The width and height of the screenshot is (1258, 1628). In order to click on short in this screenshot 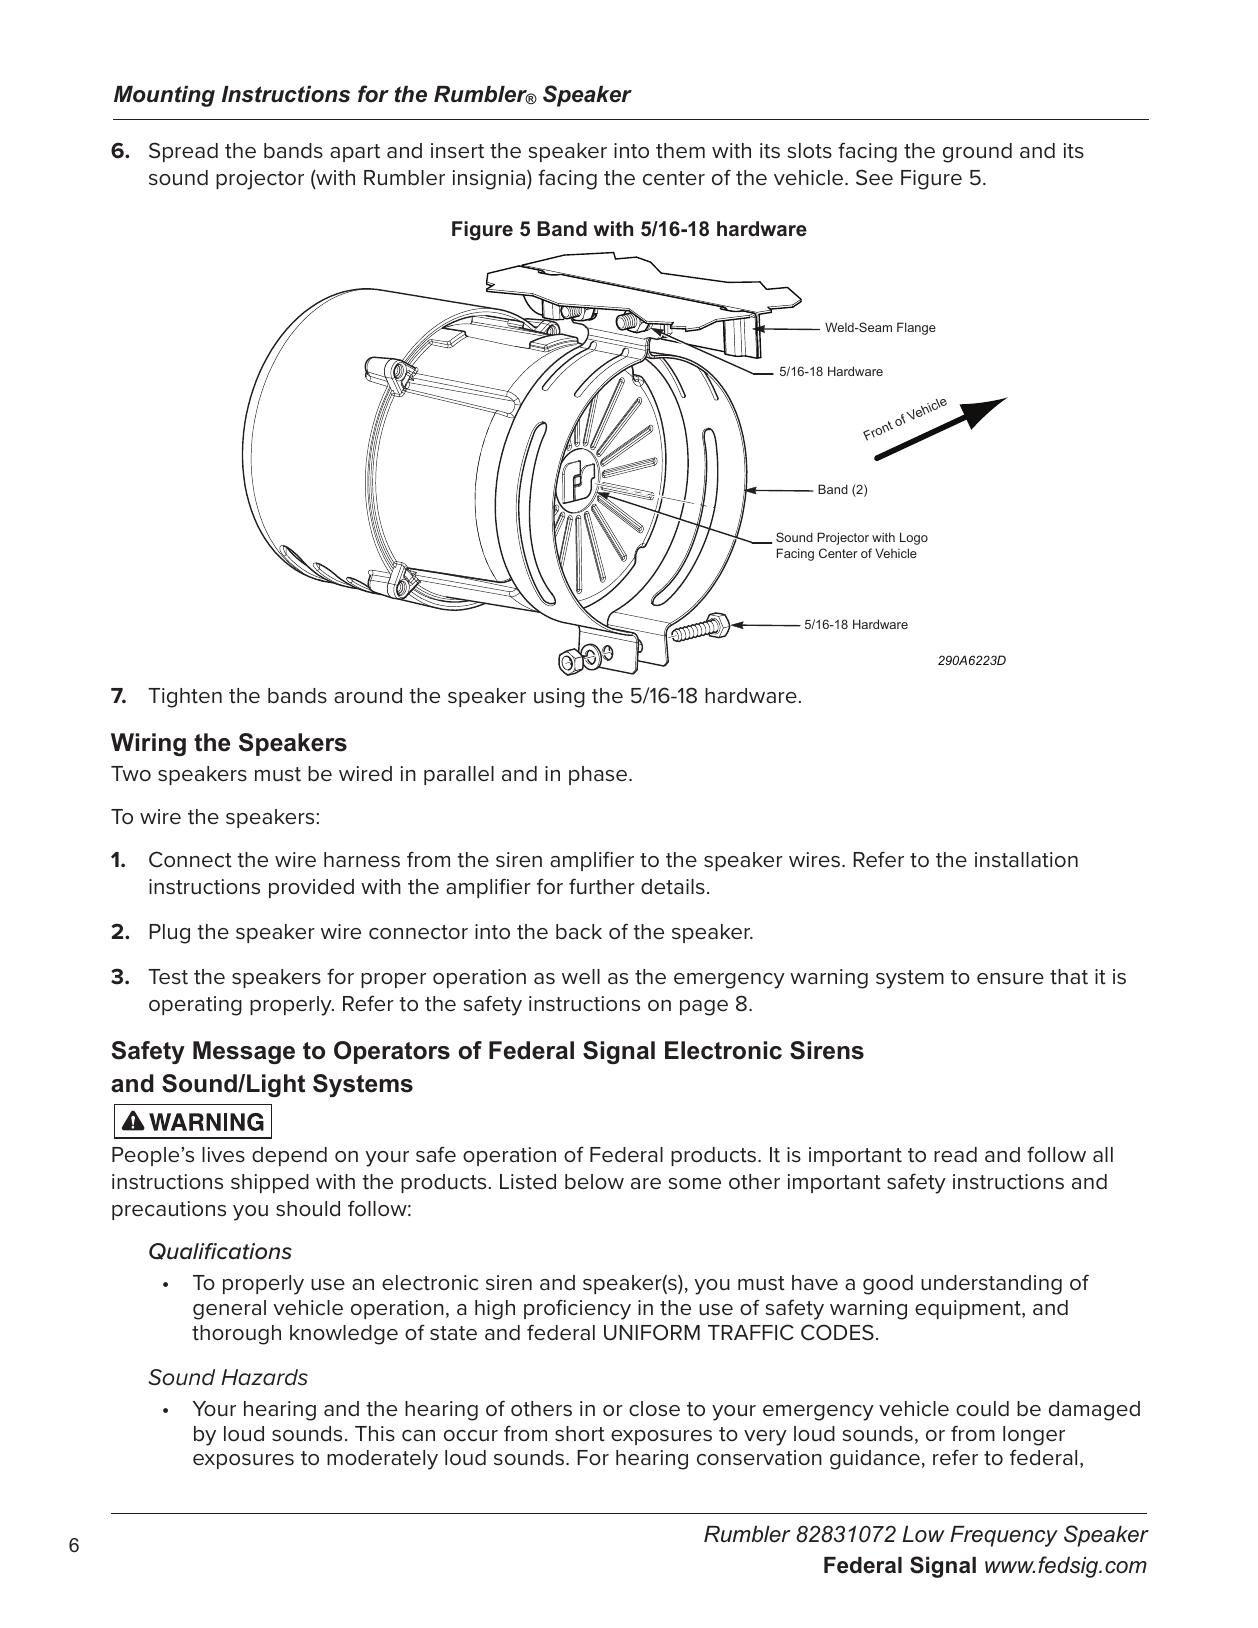, I will do `click(580, 1434)`.
